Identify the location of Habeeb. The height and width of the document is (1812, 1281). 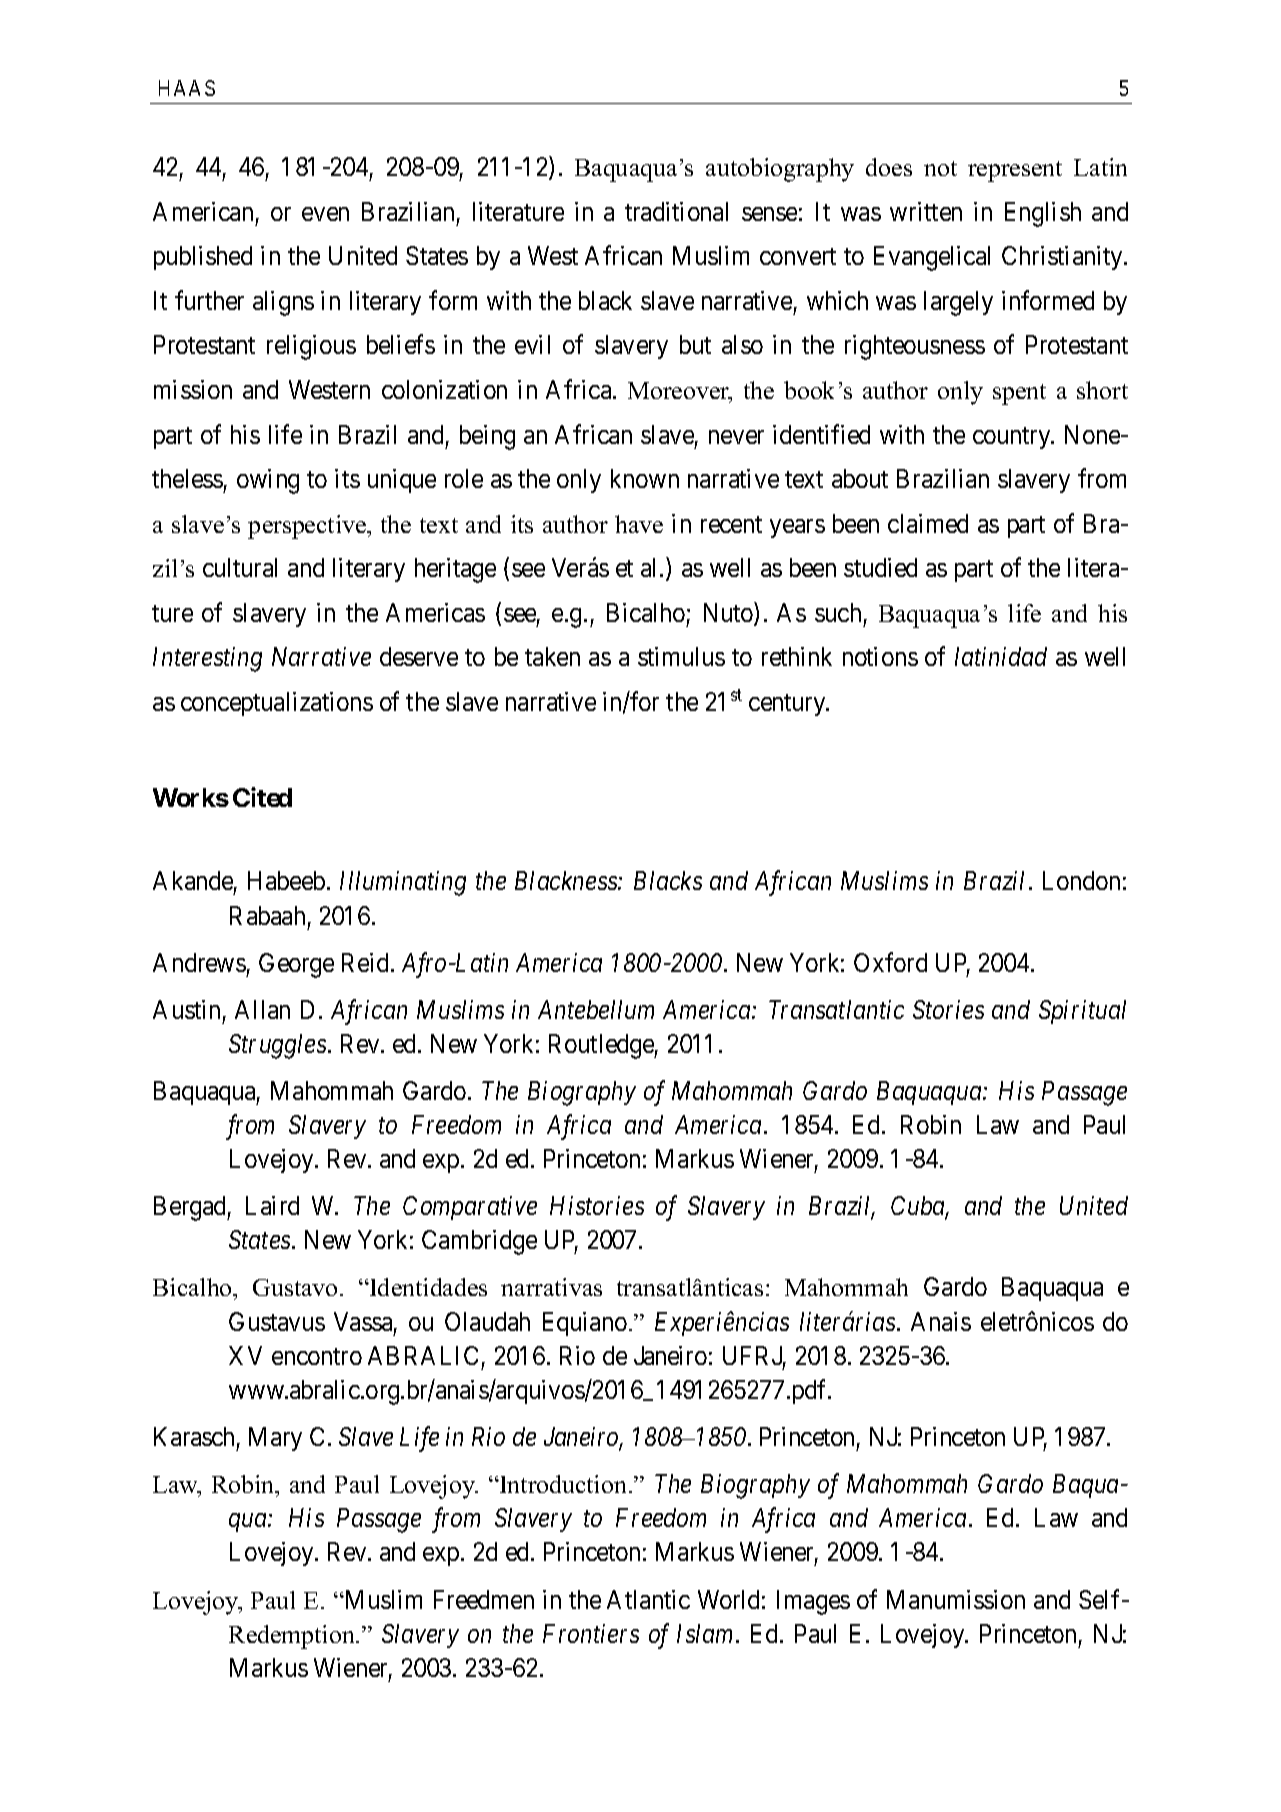
(286, 880).
